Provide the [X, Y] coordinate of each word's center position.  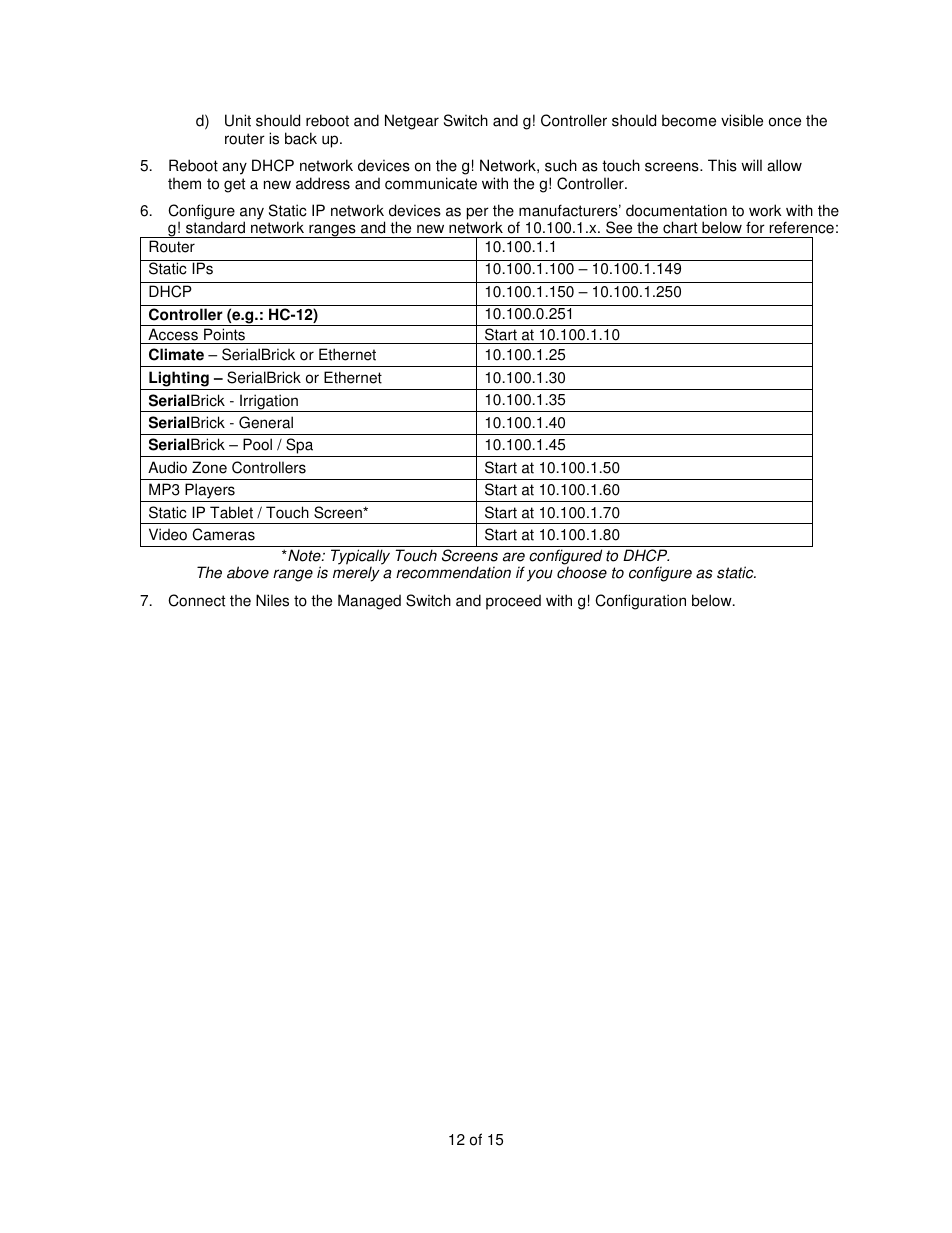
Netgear [412, 122]
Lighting [179, 379]
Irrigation [269, 403]
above [248, 572]
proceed [513, 602]
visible [742, 120]
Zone [209, 467]
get [234, 185]
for [755, 227]
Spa [300, 447]
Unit [238, 120]
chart [680, 227]
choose [582, 572]
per [478, 213]
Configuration [640, 602]
